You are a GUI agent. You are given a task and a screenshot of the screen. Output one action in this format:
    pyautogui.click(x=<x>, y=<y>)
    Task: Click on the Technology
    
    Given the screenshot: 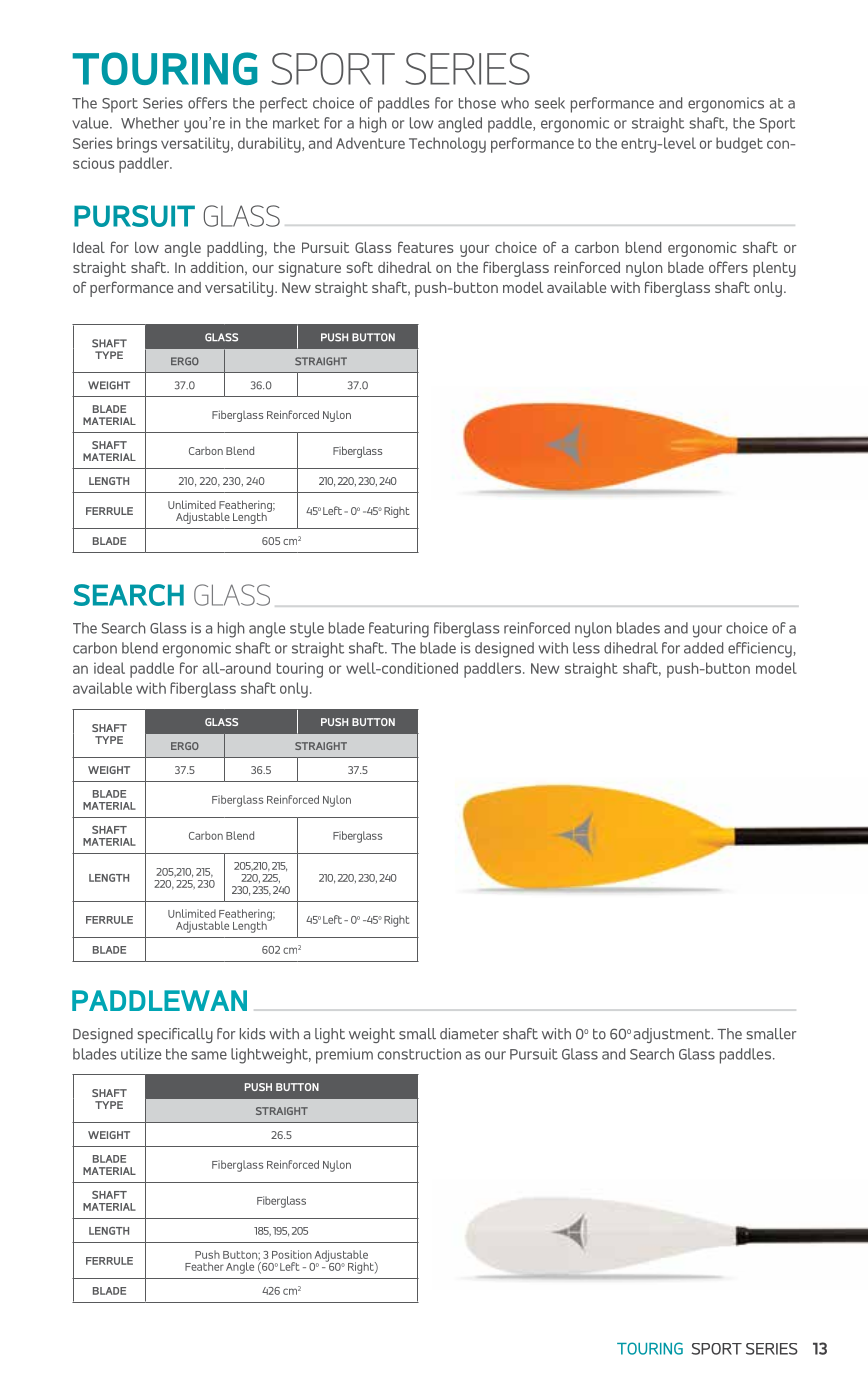 What is the action you would take?
    pyautogui.click(x=447, y=145)
